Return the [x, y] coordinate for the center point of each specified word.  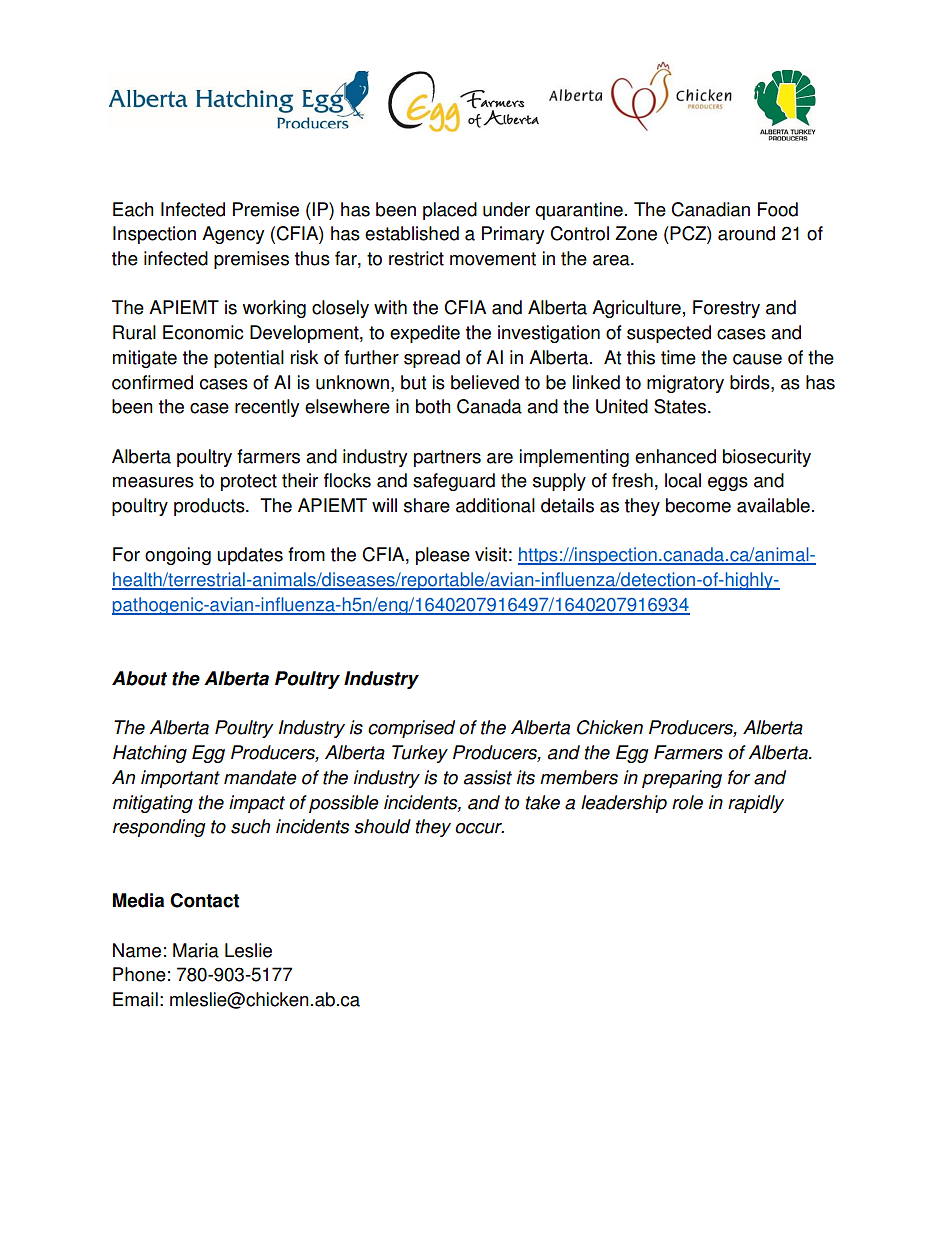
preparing [682, 779]
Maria [196, 950]
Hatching [150, 754]
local [683, 480]
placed [450, 211]
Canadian [710, 209]
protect [249, 482]
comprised [411, 729]
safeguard [454, 482]
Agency [233, 235]
